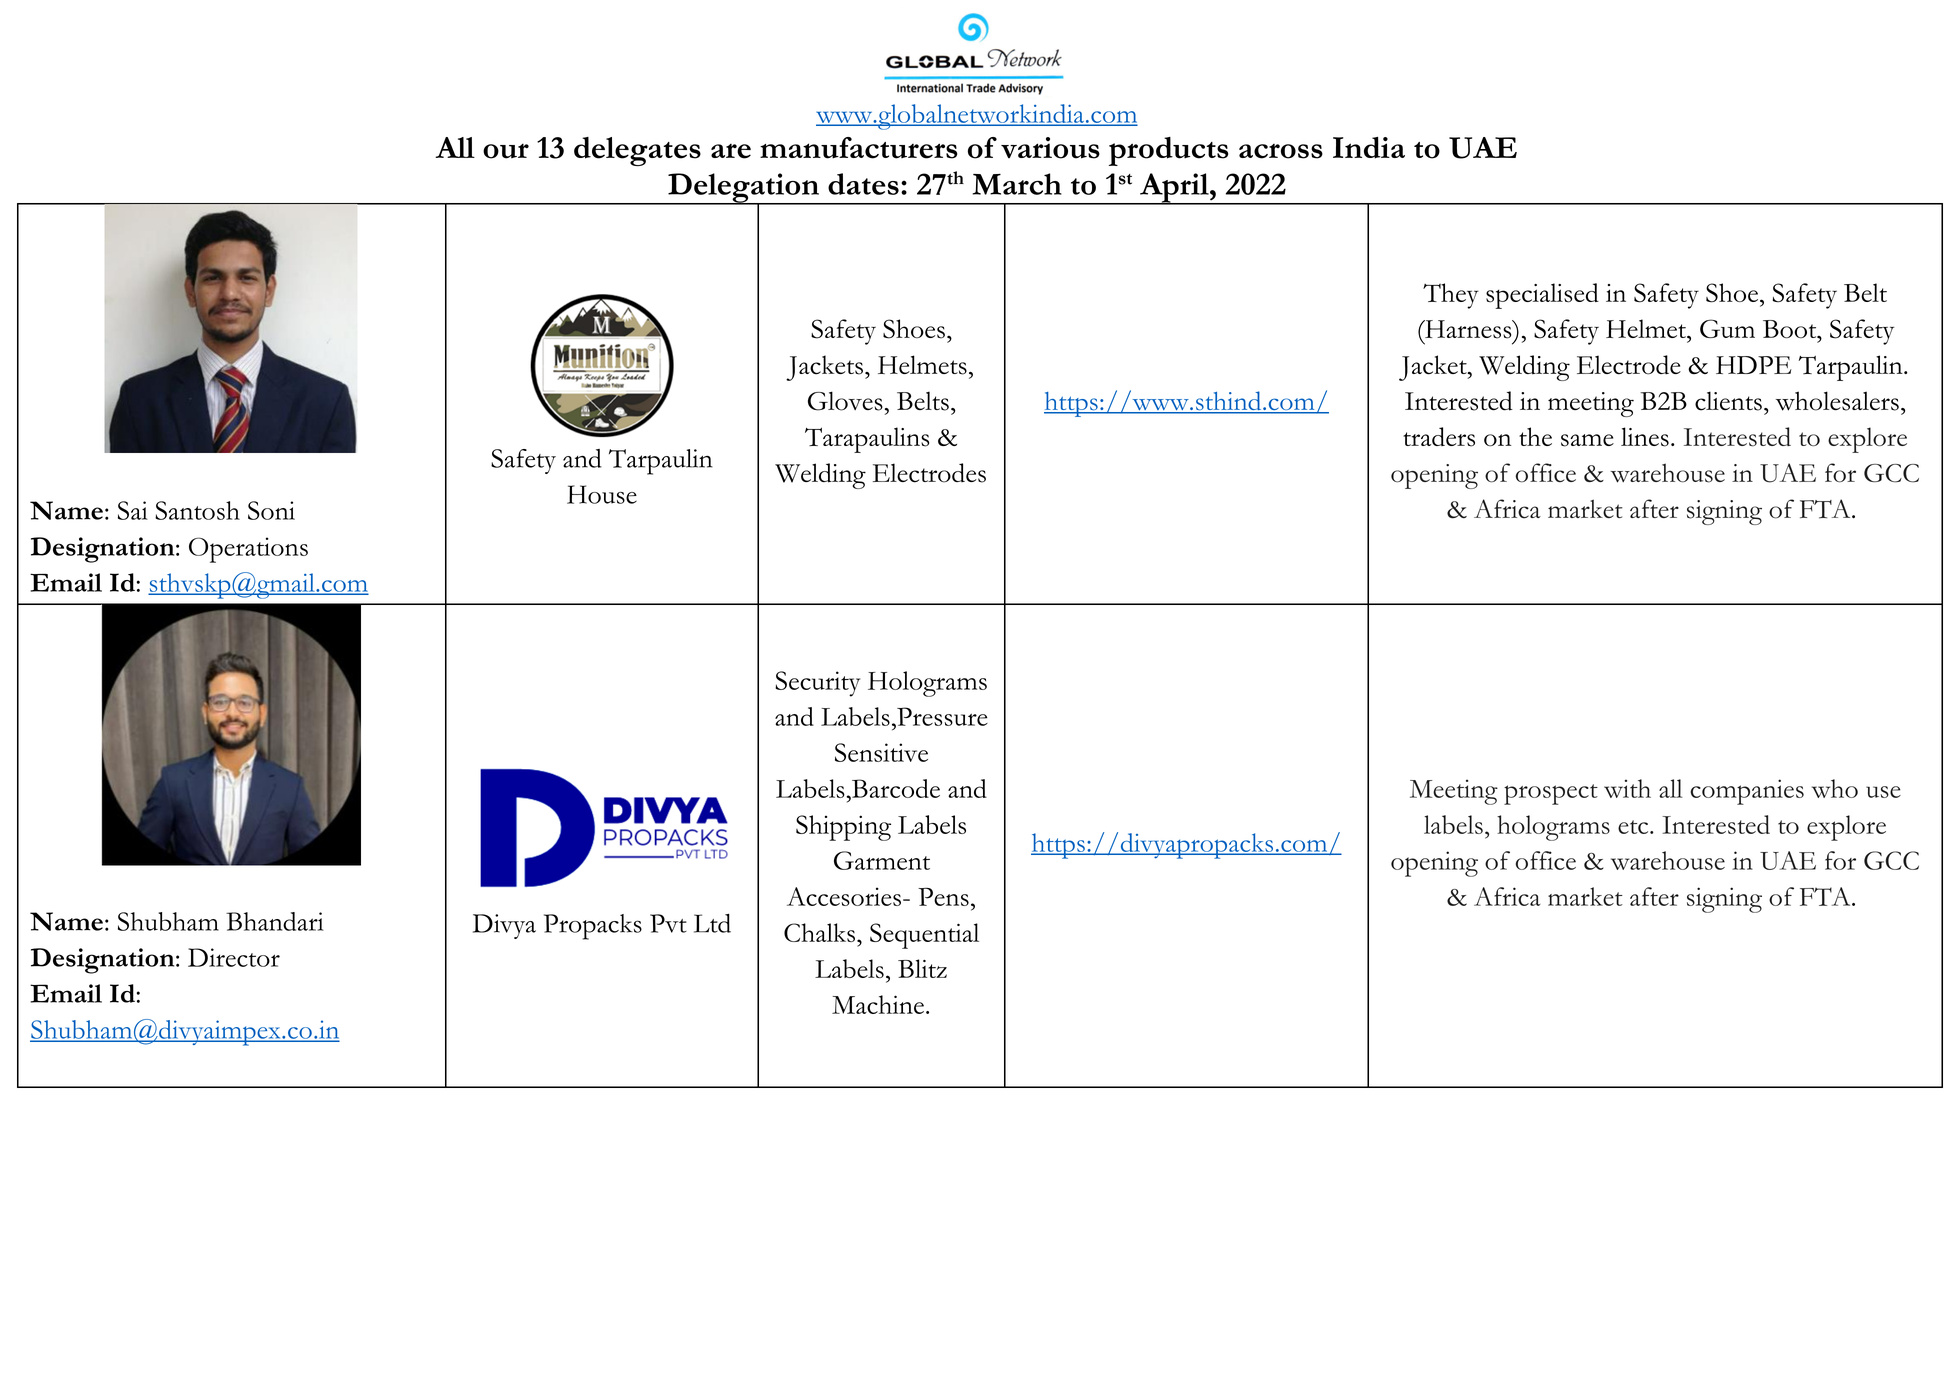 This image has width=1954, height=1381. Describe the element at coordinates (843, 828) in the image. I see `Shipping` at that location.
